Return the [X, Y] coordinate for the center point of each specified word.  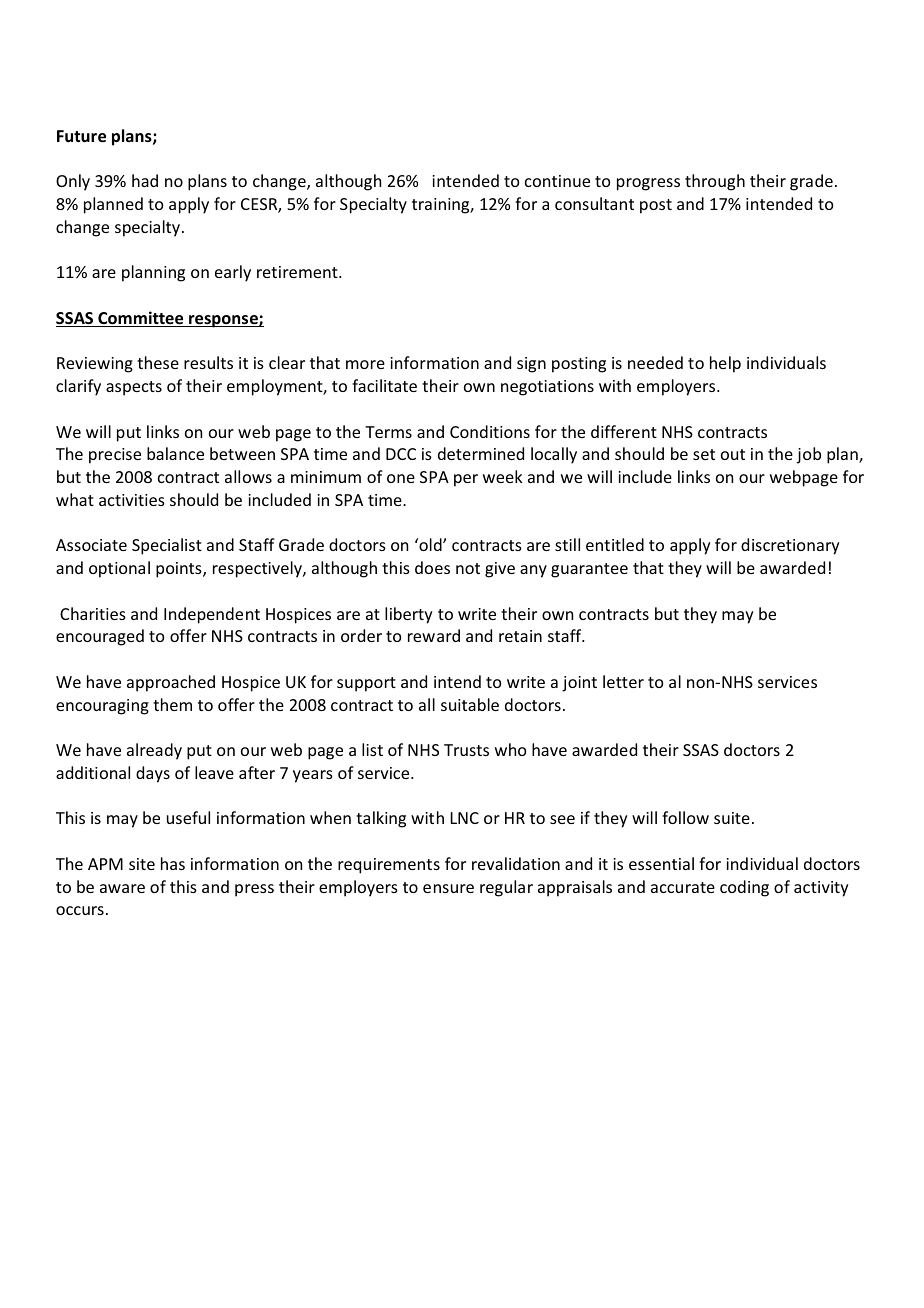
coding [744, 888]
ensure [448, 888]
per [466, 480]
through [715, 182]
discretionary [790, 546]
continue [557, 181]
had [145, 180]
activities [132, 500]
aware [122, 888]
